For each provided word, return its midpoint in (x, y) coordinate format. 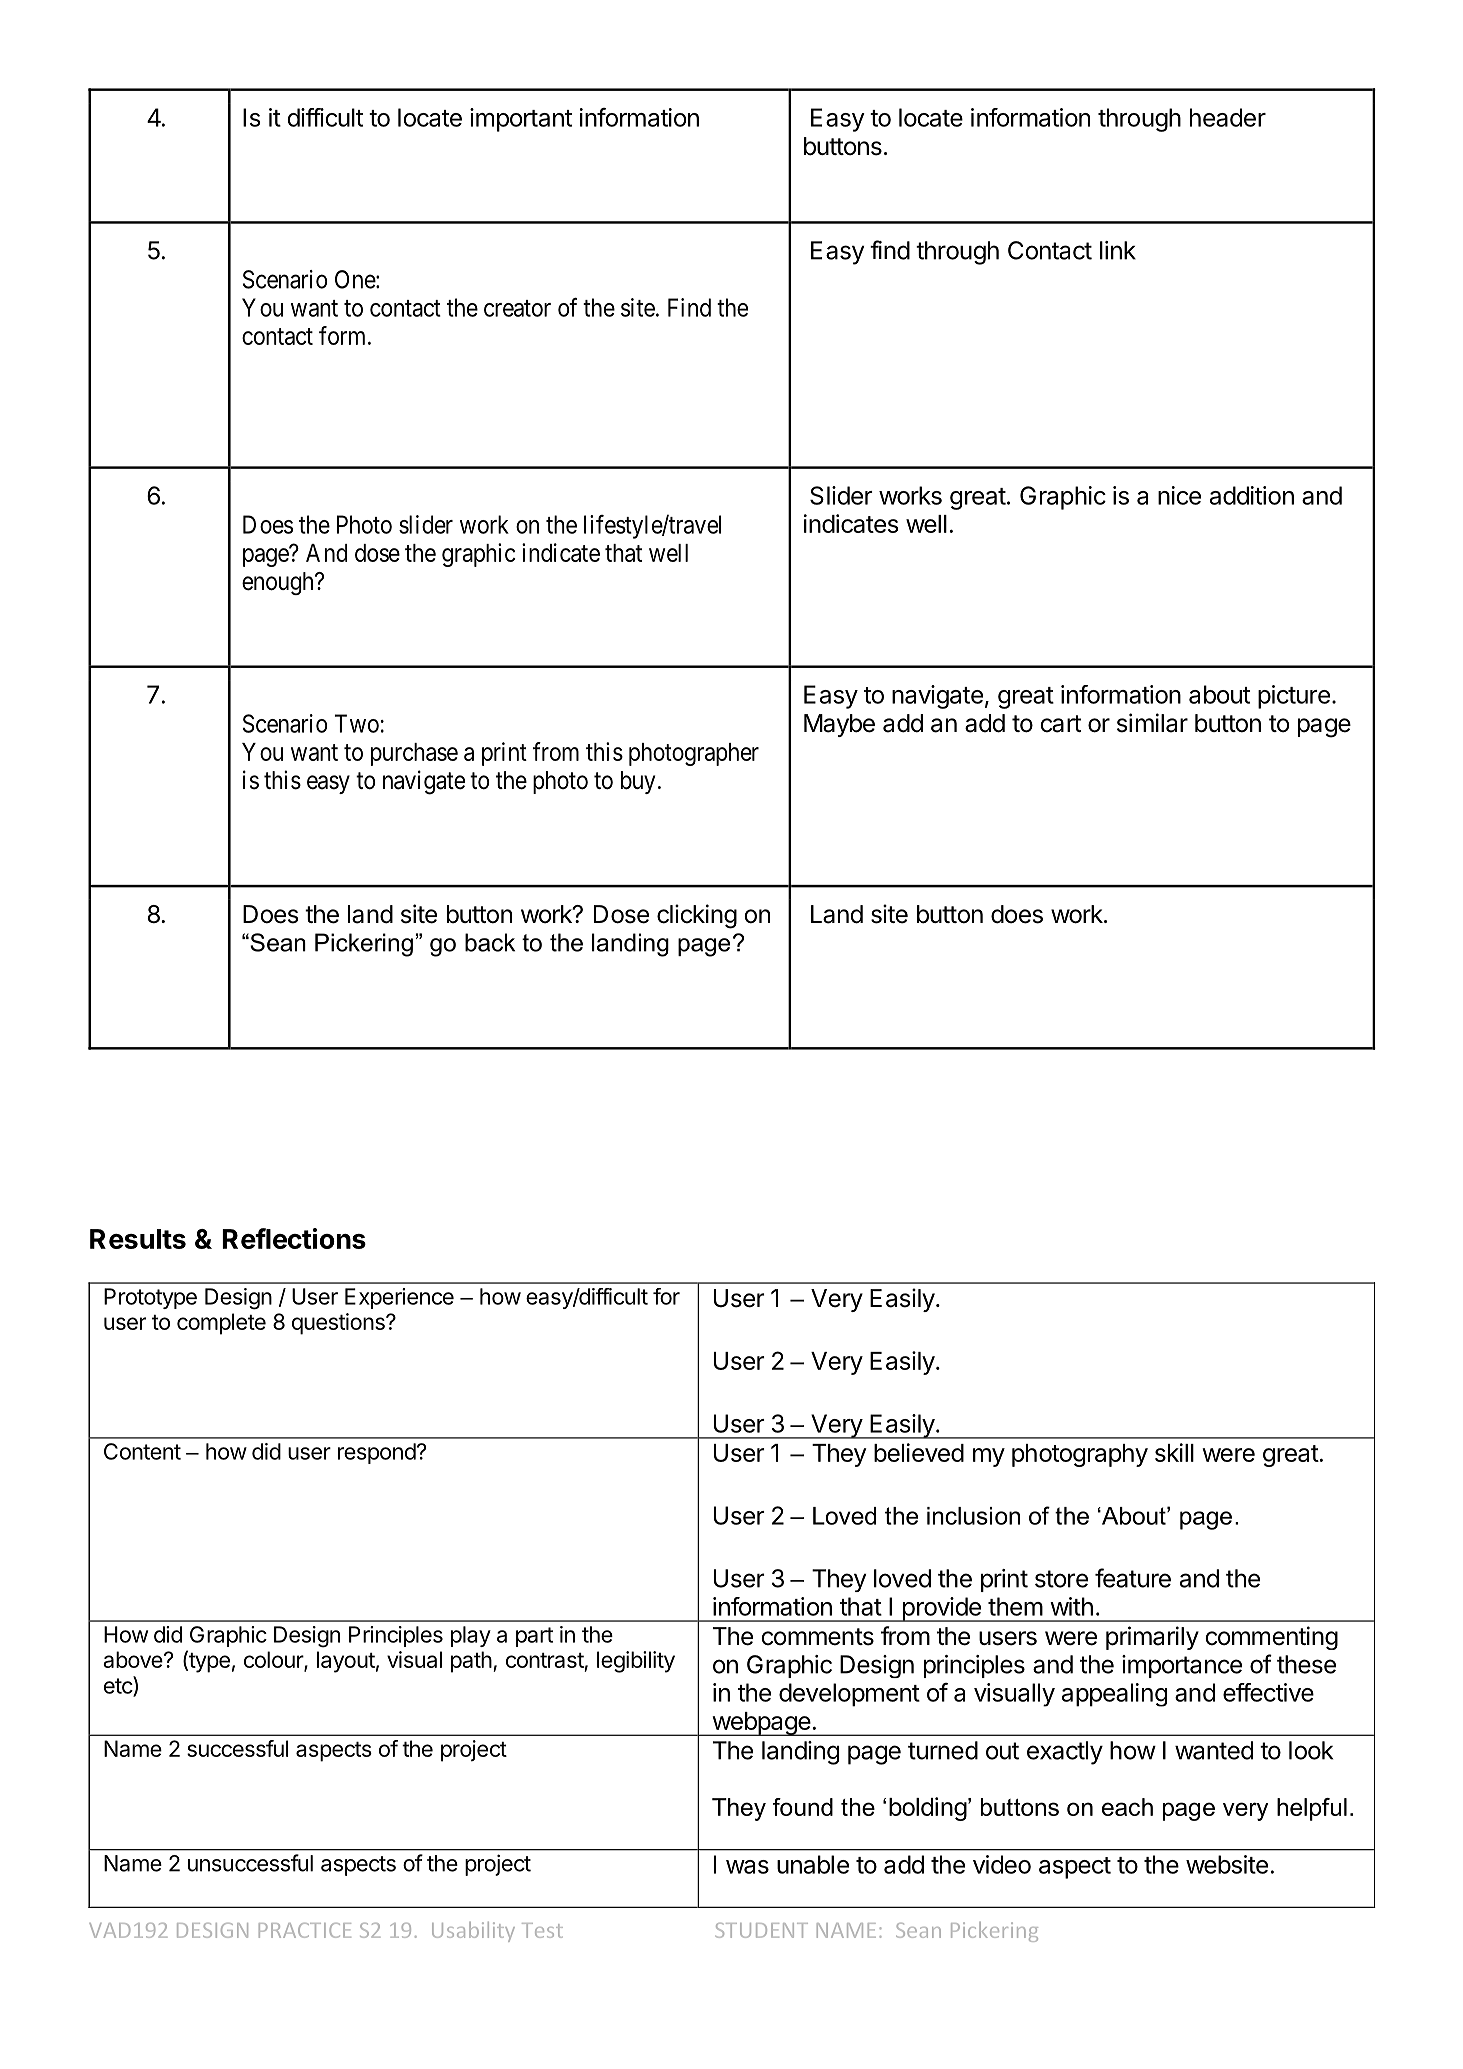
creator (517, 308)
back (490, 942)
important (521, 120)
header (1228, 117)
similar (1152, 723)
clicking (697, 916)
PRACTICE (305, 1930)
